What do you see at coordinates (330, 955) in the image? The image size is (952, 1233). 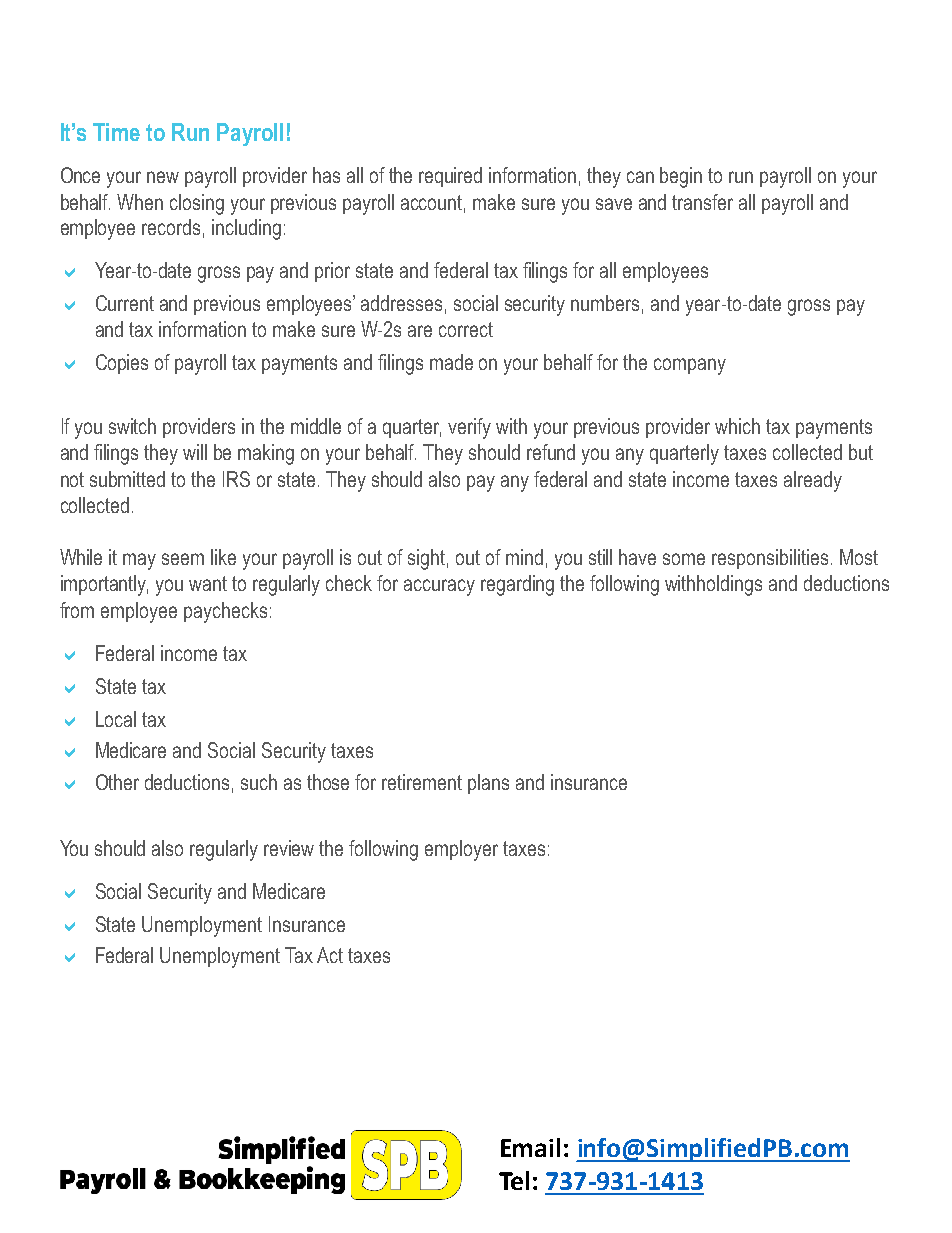 I see `Act` at bounding box center [330, 955].
